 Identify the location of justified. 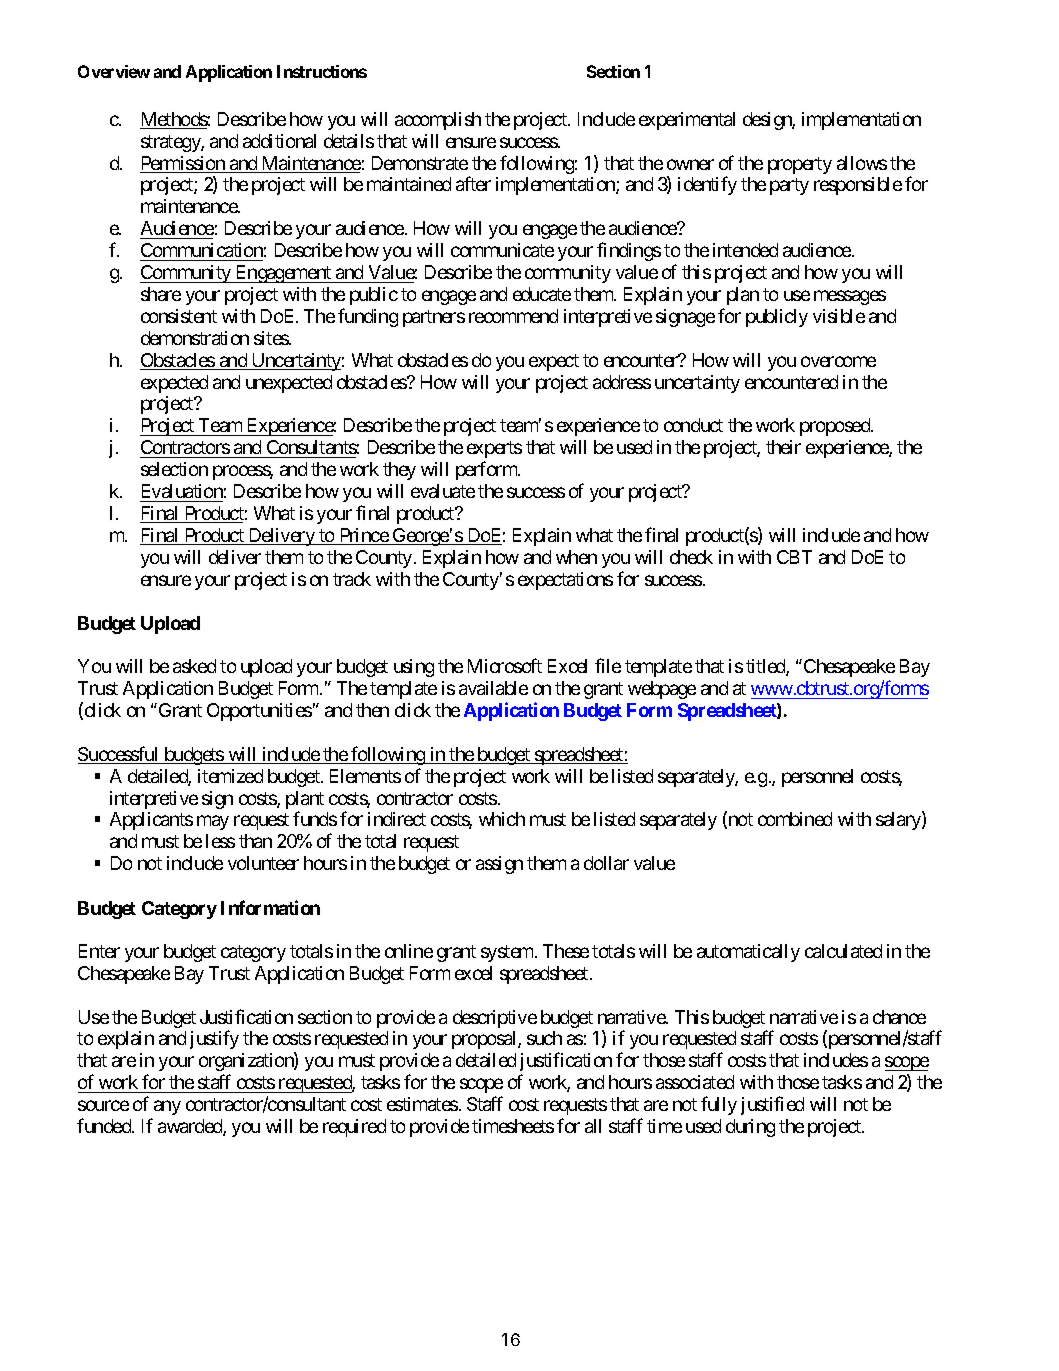
(772, 1105).
